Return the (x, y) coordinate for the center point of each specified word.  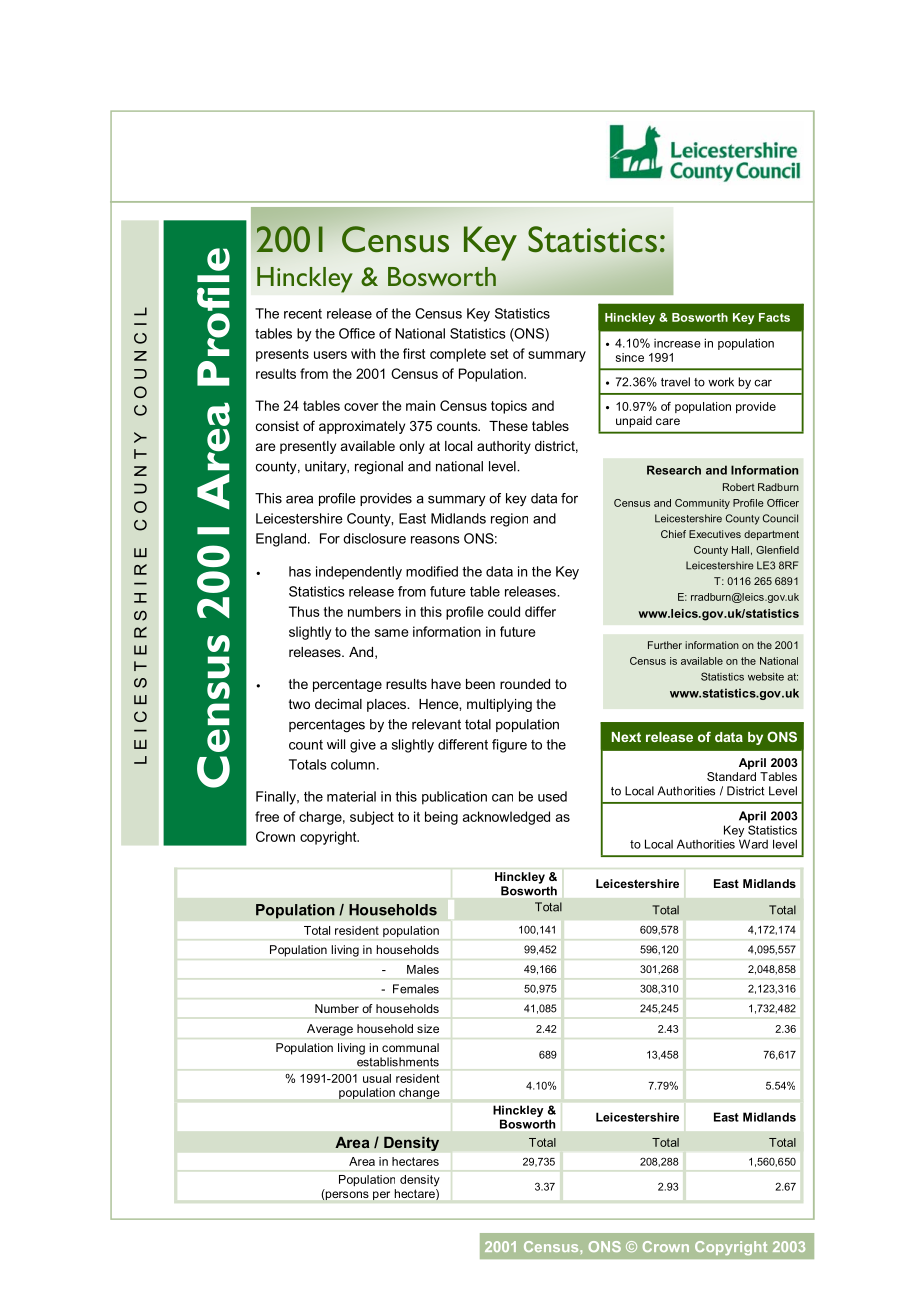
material (351, 796)
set (499, 354)
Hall (740, 550)
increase (677, 343)
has (300, 571)
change (419, 1093)
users (330, 355)
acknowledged (506, 818)
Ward (753, 844)
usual (377, 1078)
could (504, 611)
